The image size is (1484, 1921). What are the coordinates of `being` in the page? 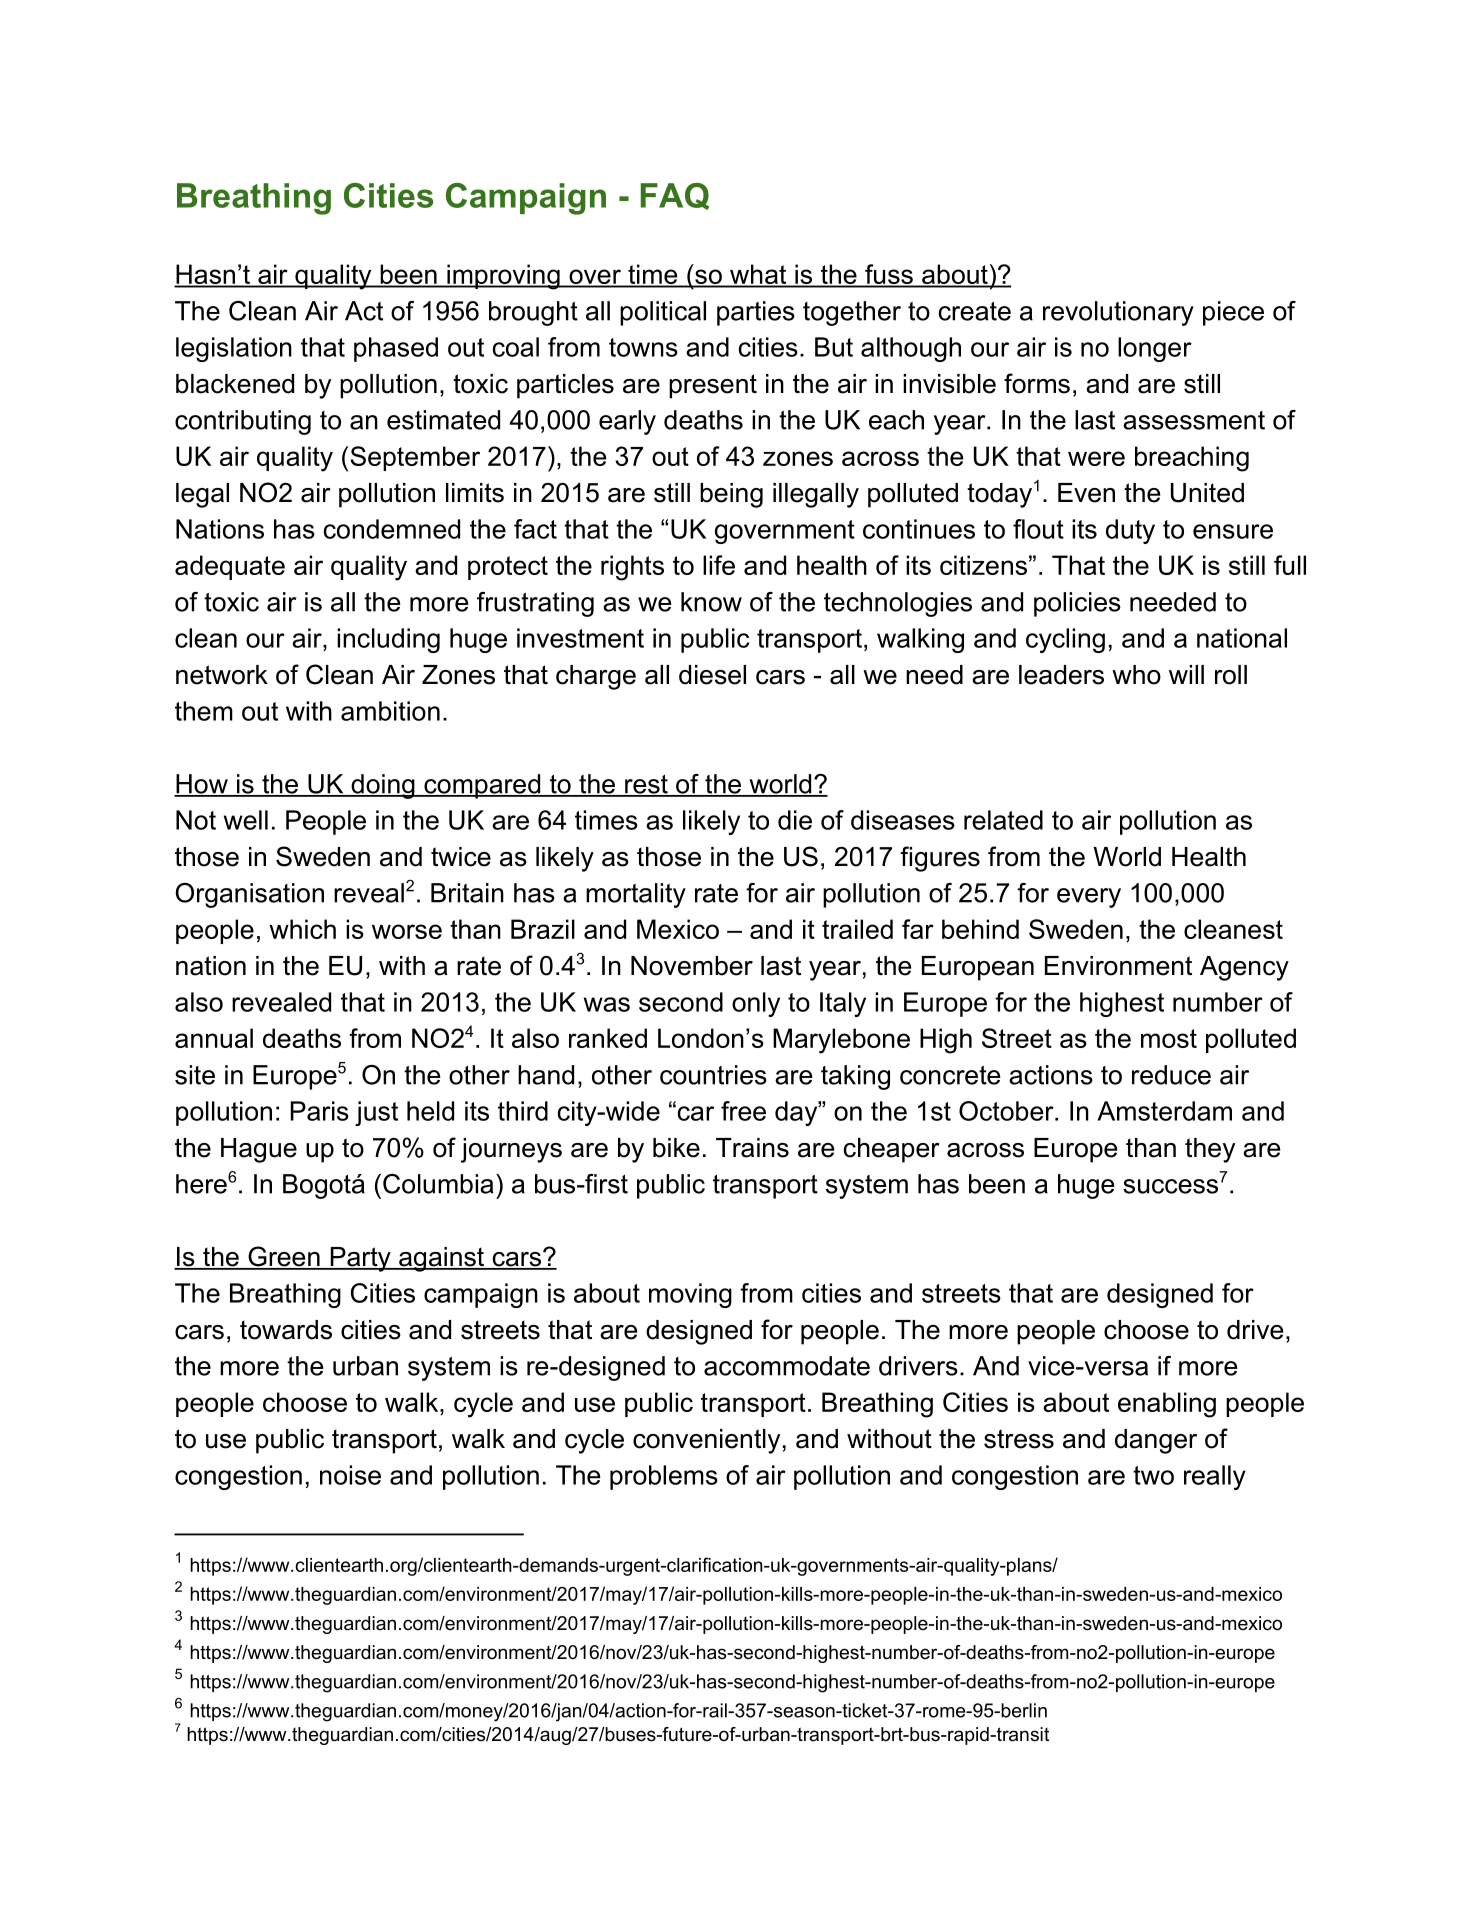 It's located at (731, 495).
